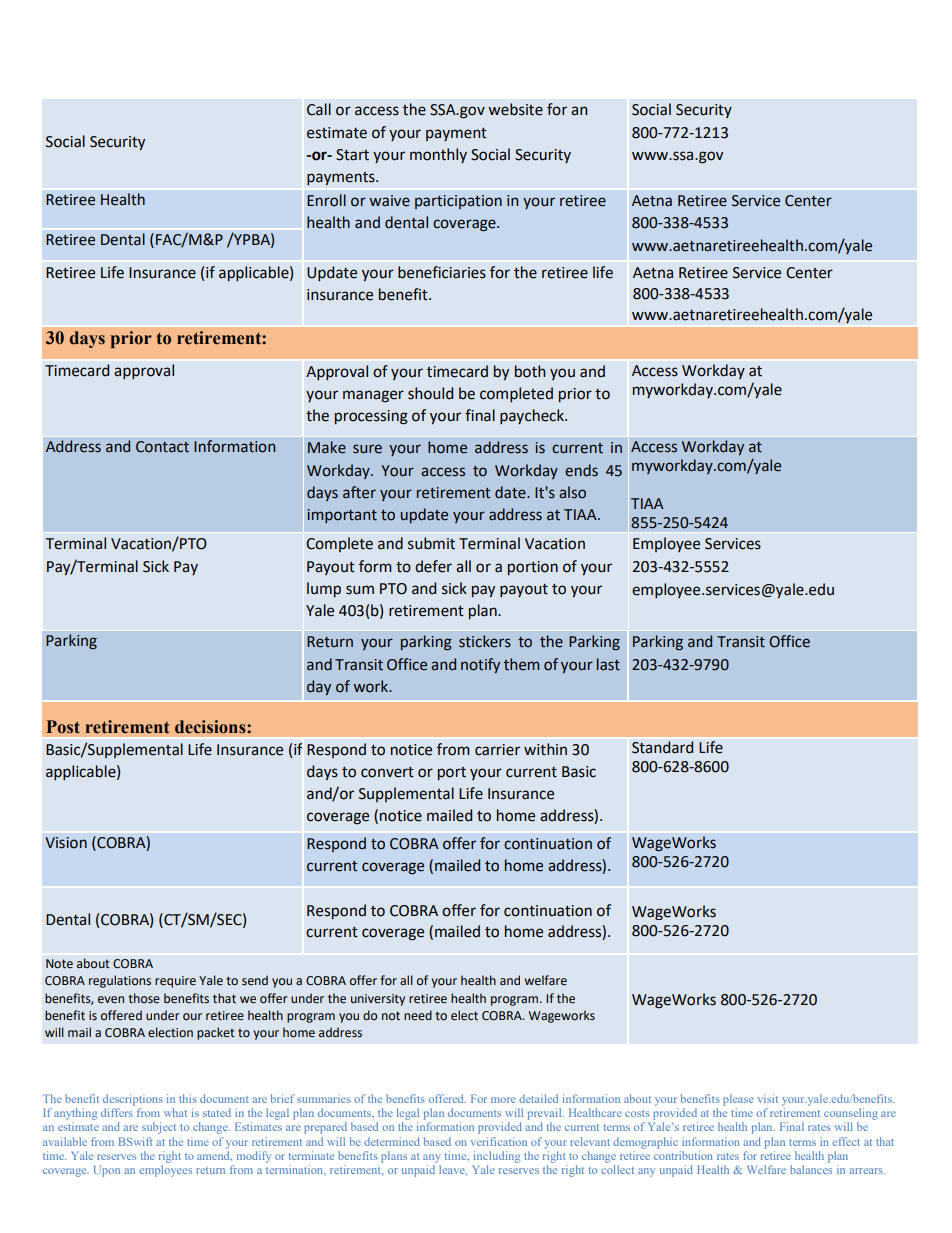  I want to click on both, so click(530, 371).
